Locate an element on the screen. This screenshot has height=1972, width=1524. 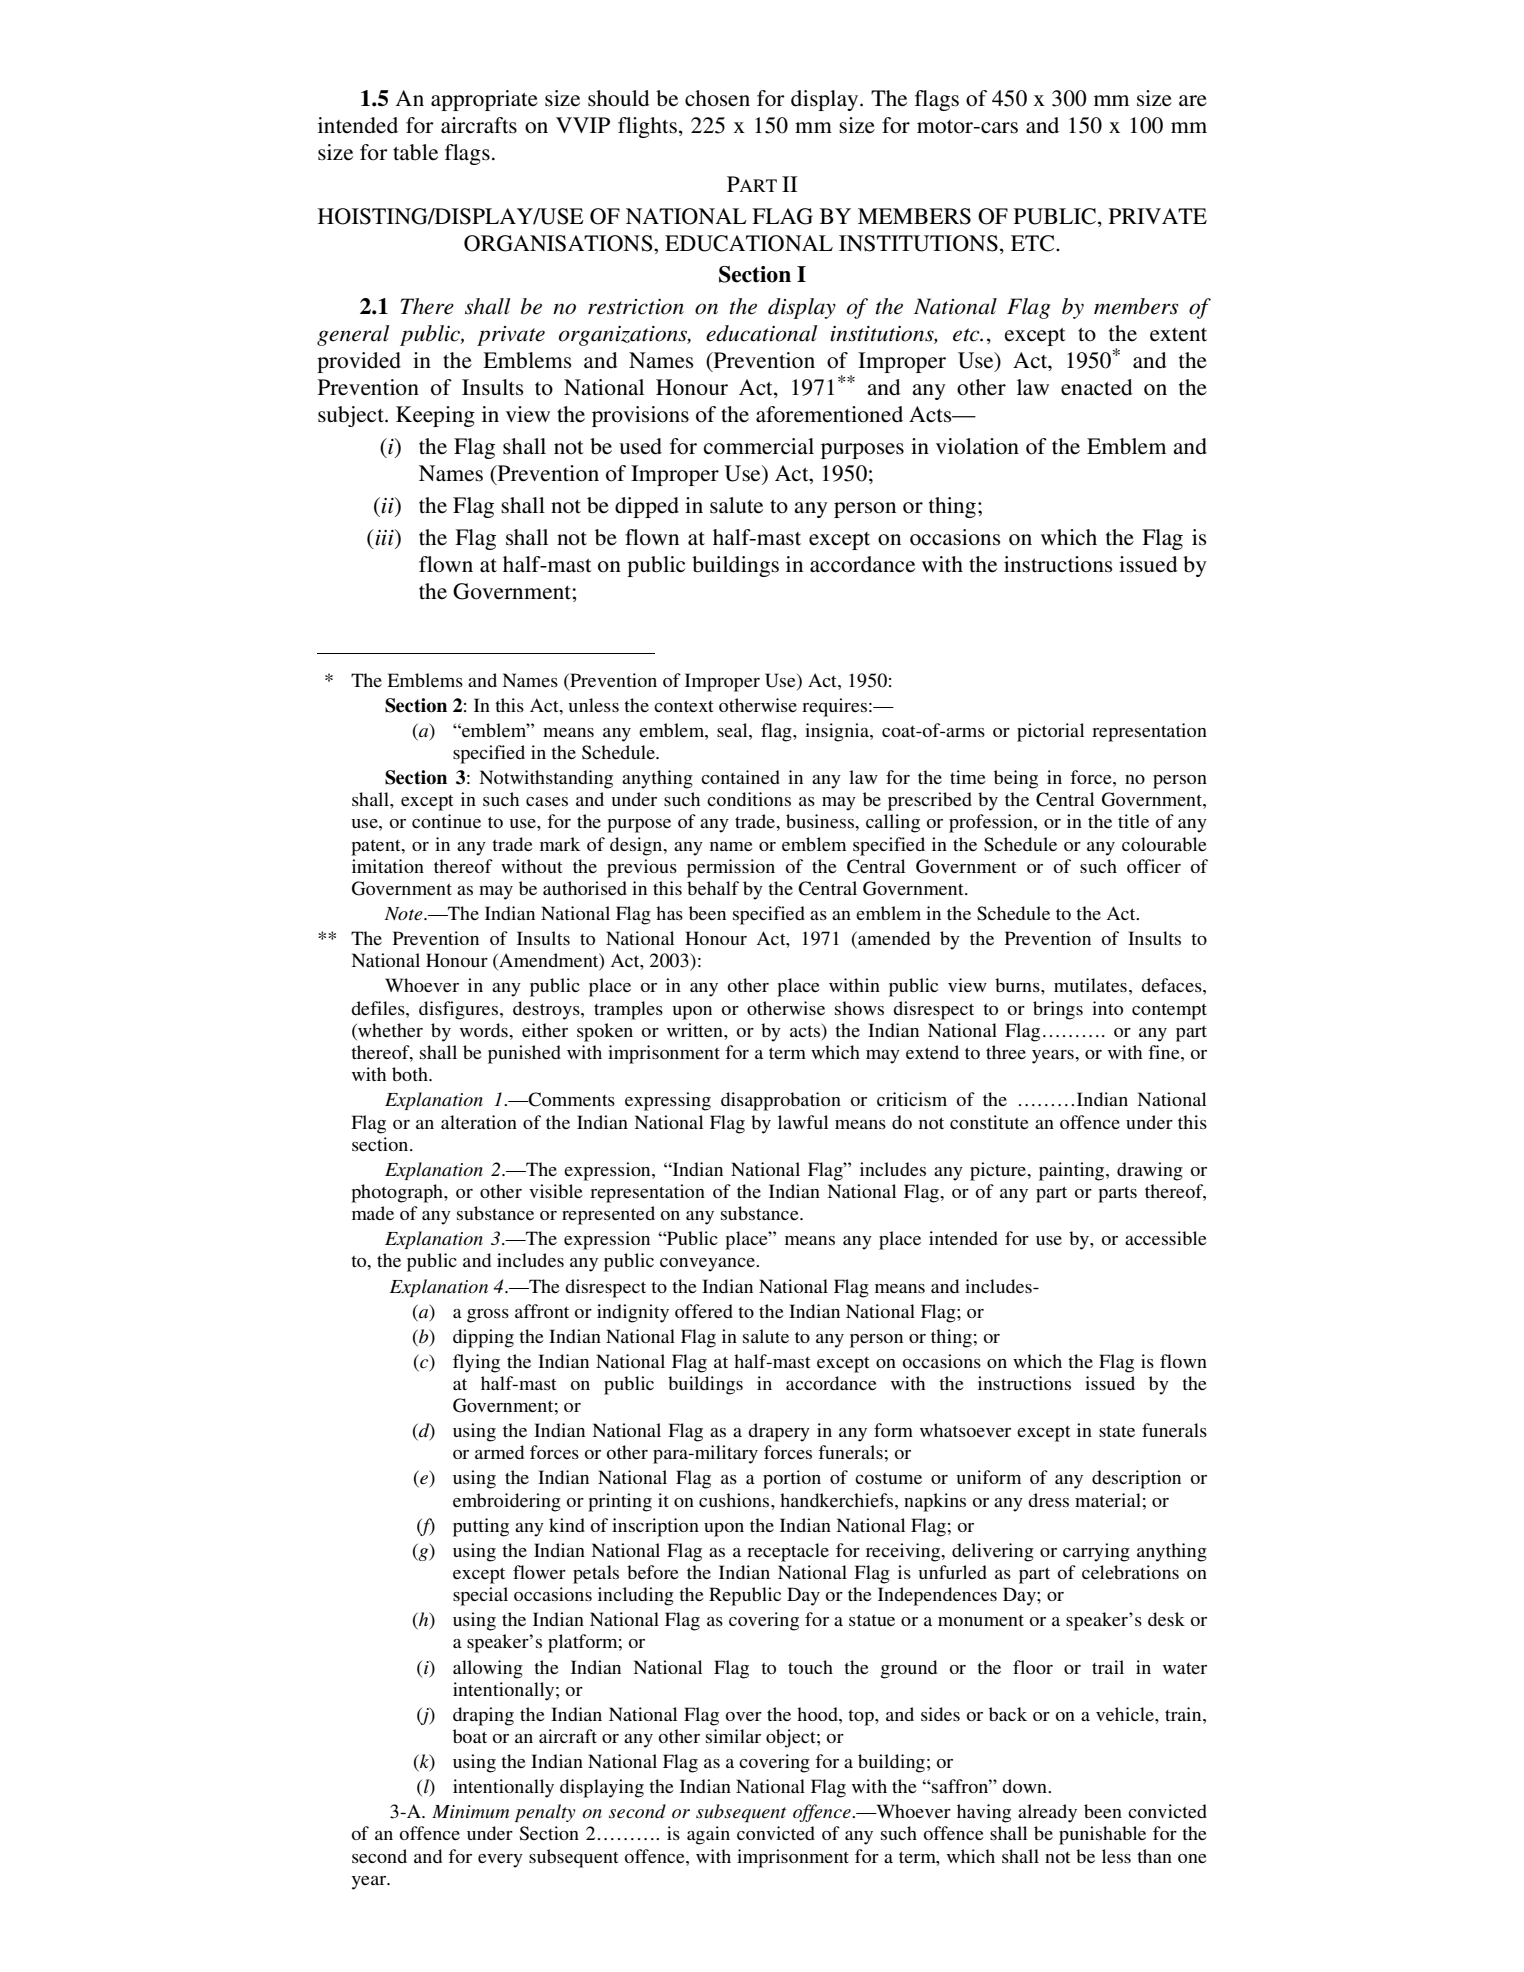
are is located at coordinates (1193, 101).
